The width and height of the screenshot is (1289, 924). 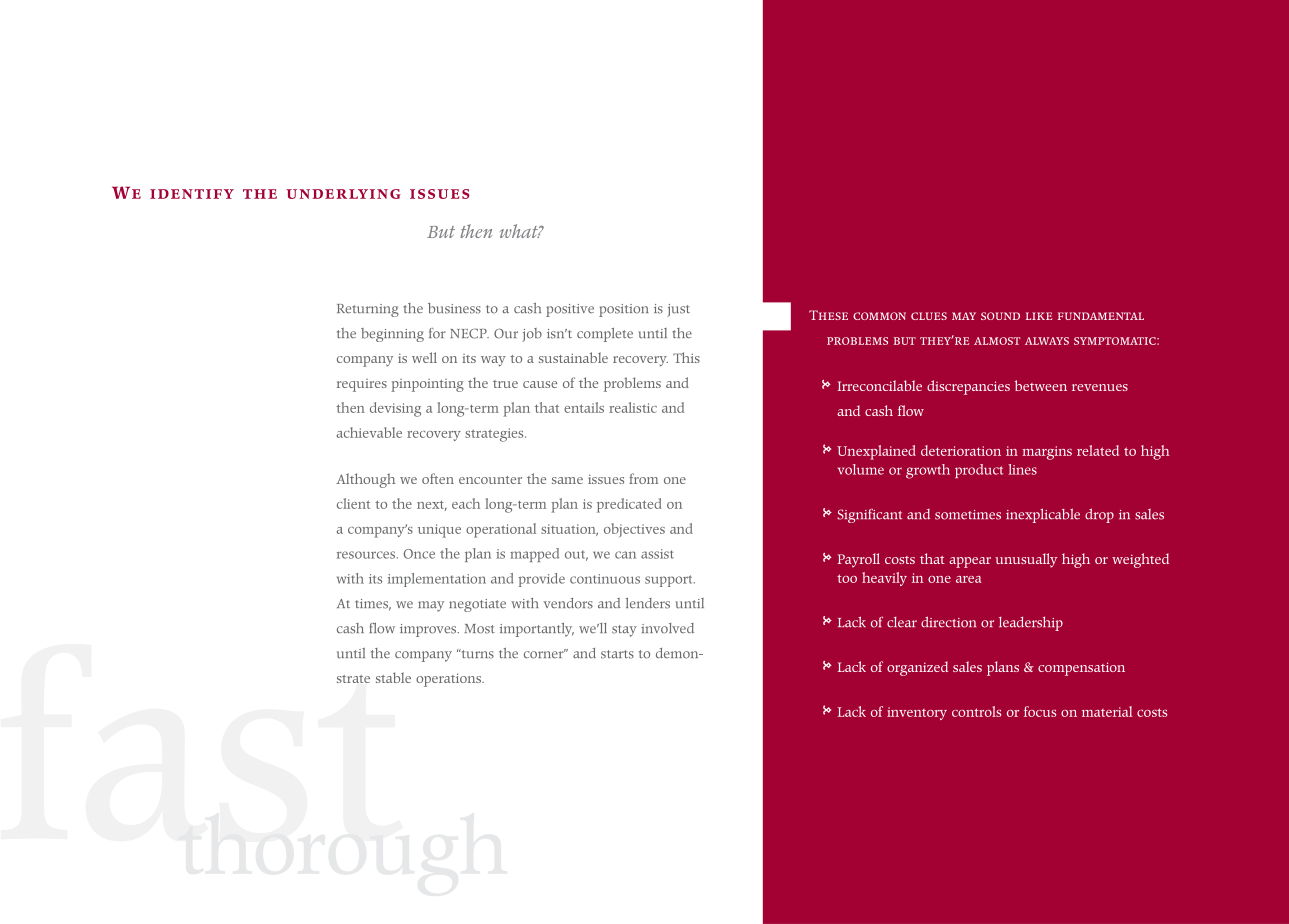 I want to click on like, so click(x=1039, y=316).
